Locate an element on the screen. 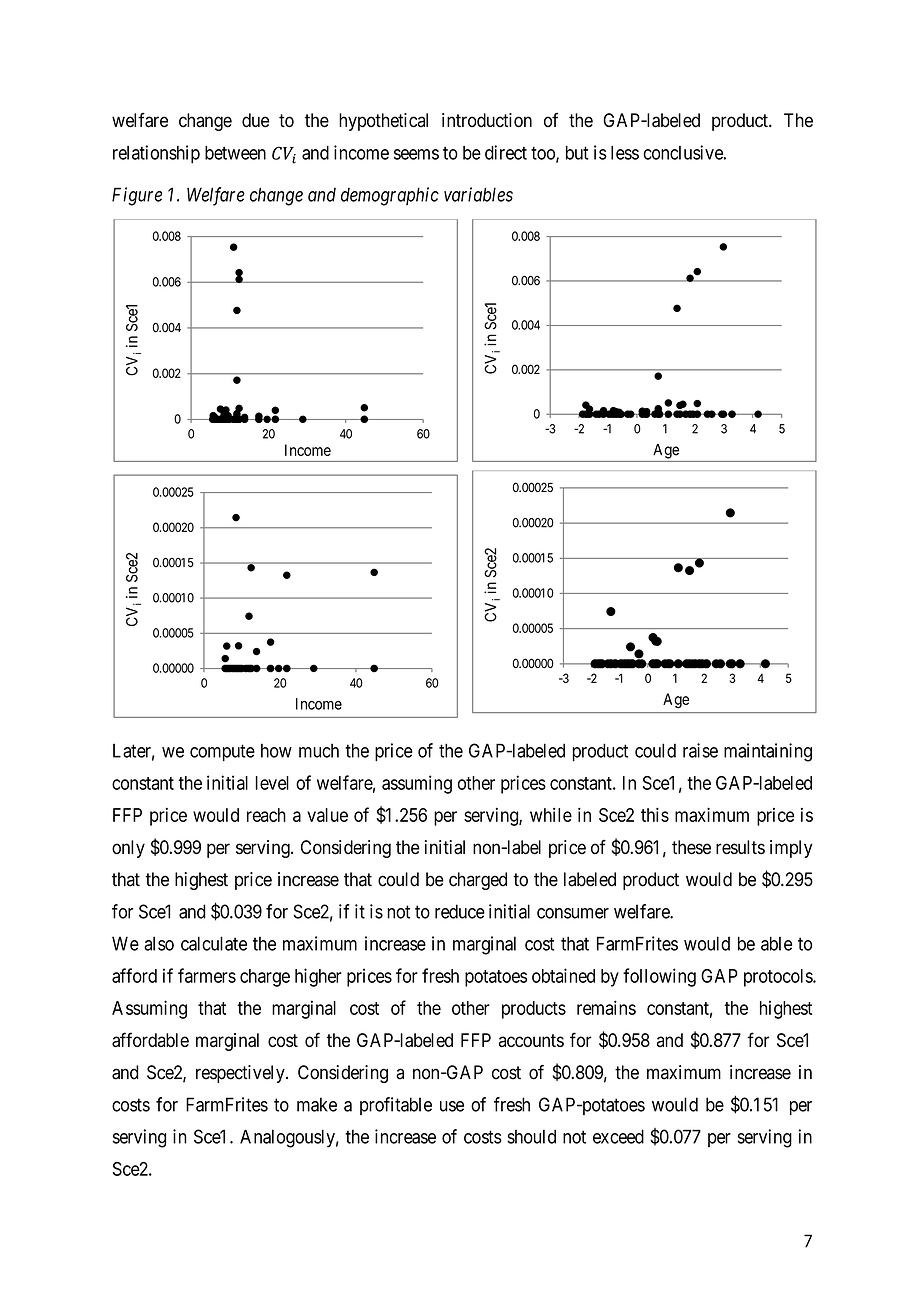 This screenshot has height=1308, width=924. raise is located at coordinates (700, 750).
